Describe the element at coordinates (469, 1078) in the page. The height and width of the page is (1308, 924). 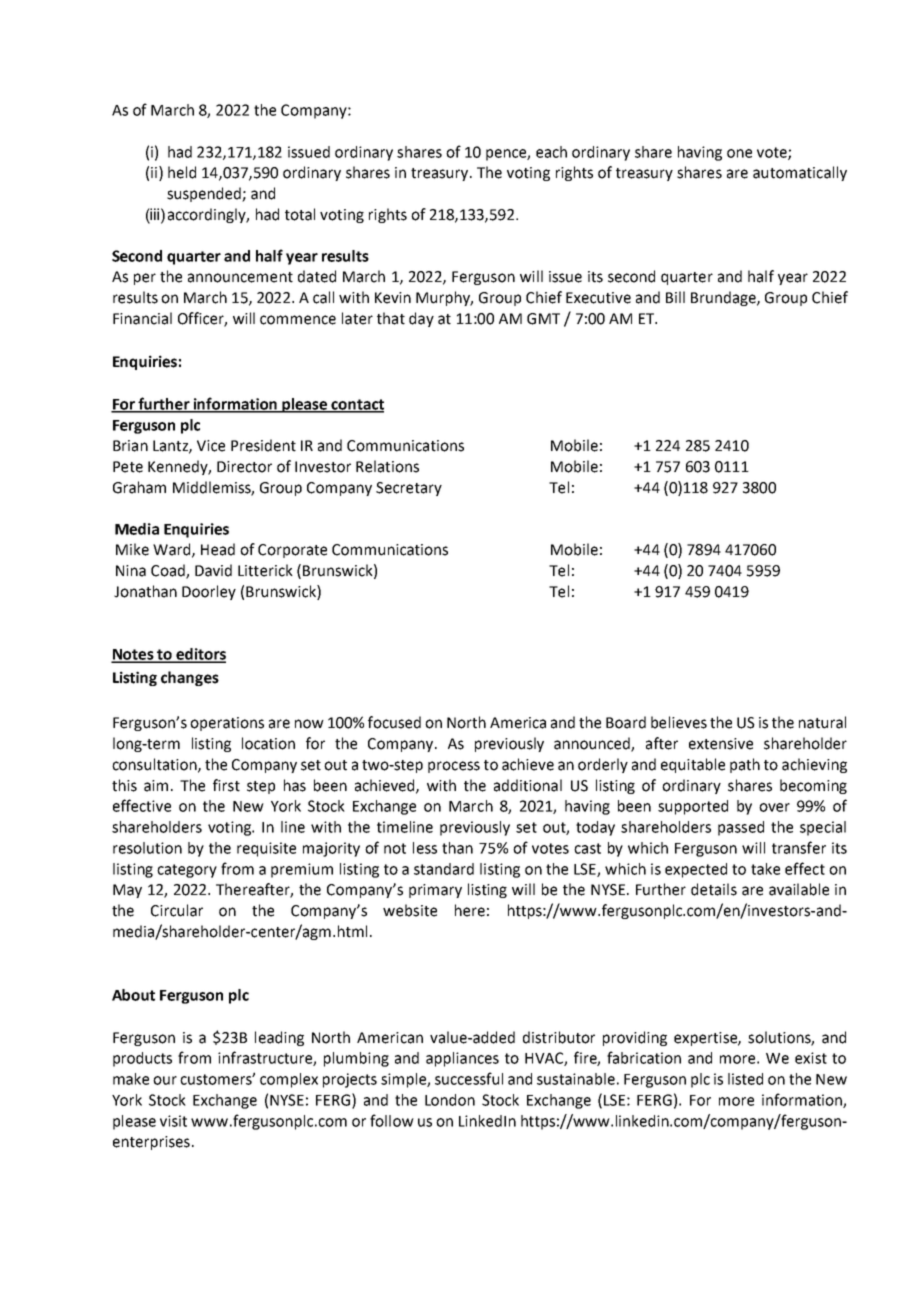
I see `successful` at that location.
